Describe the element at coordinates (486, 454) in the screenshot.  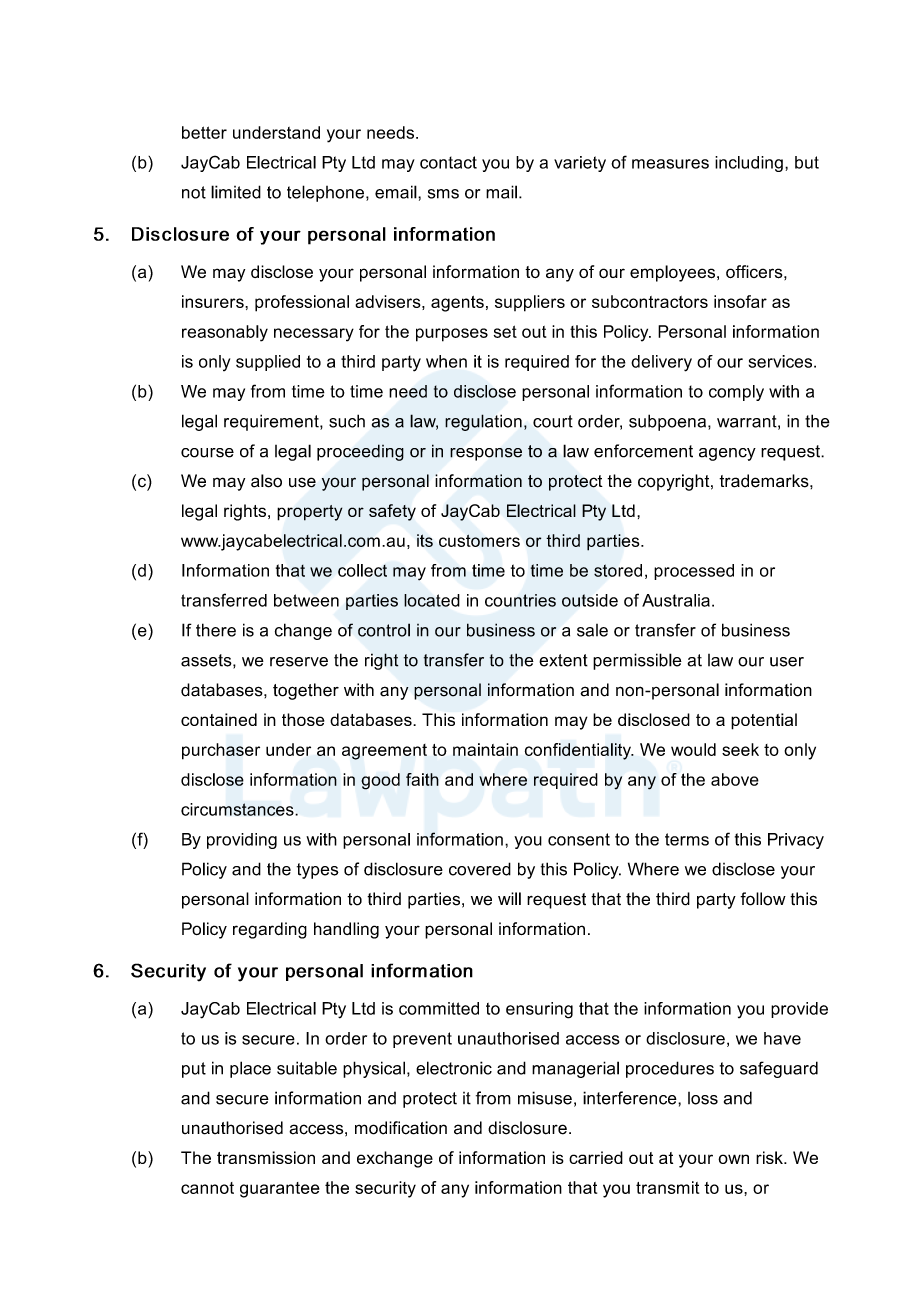
I see `response` at that location.
